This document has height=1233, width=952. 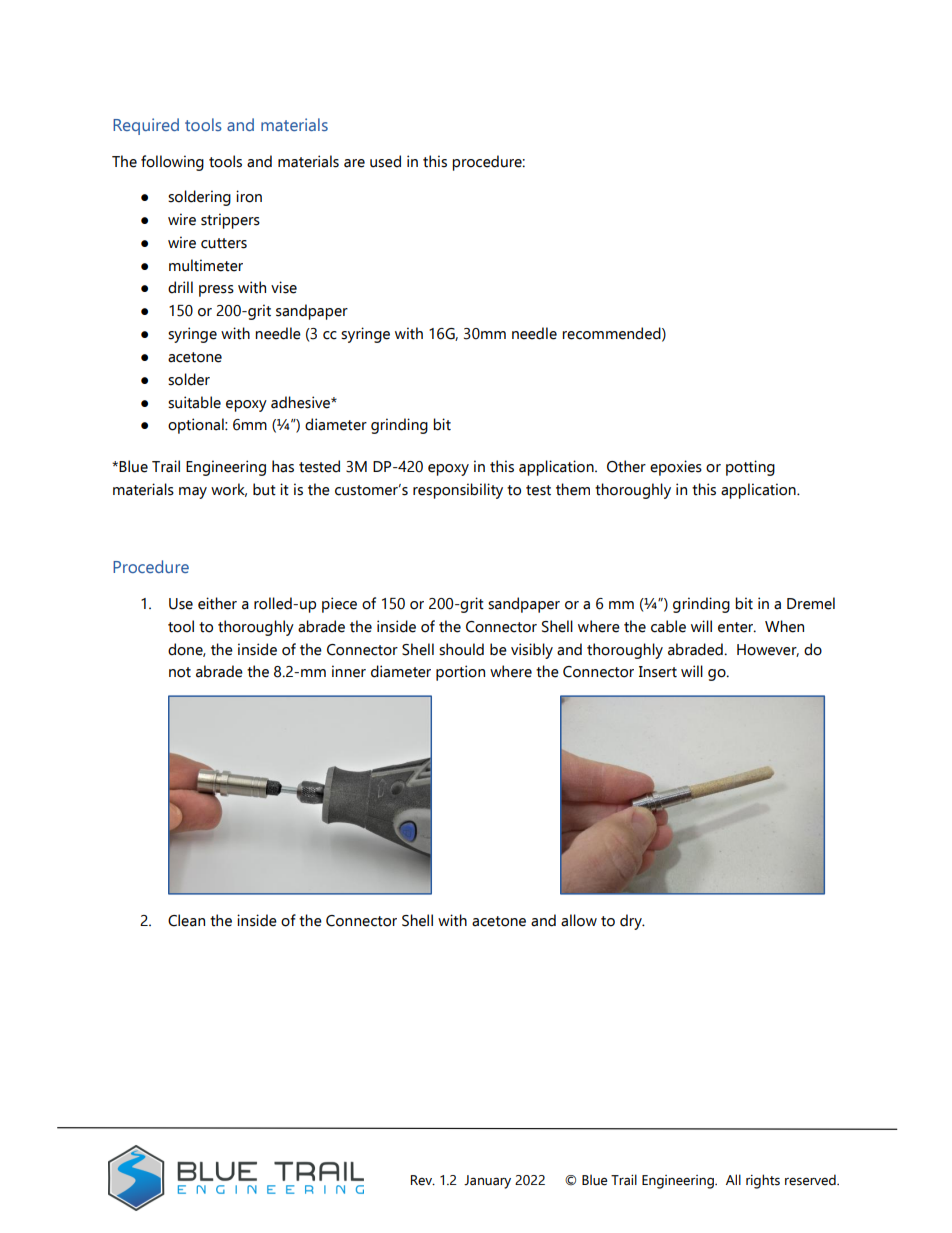 I want to click on suitable, so click(x=194, y=402).
